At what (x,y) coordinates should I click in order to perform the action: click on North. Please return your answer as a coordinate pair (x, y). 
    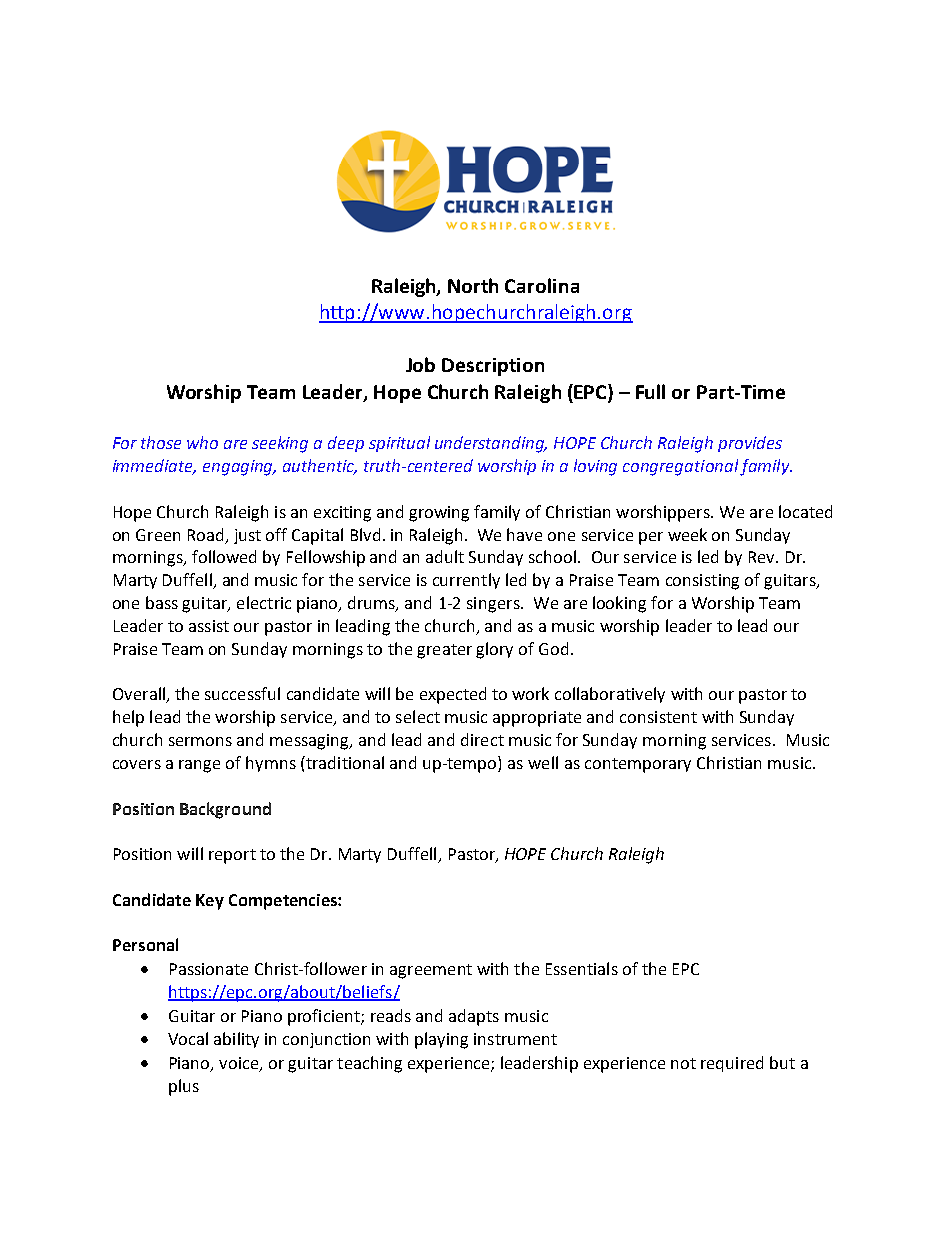
    Looking at the image, I should click on (473, 285).
